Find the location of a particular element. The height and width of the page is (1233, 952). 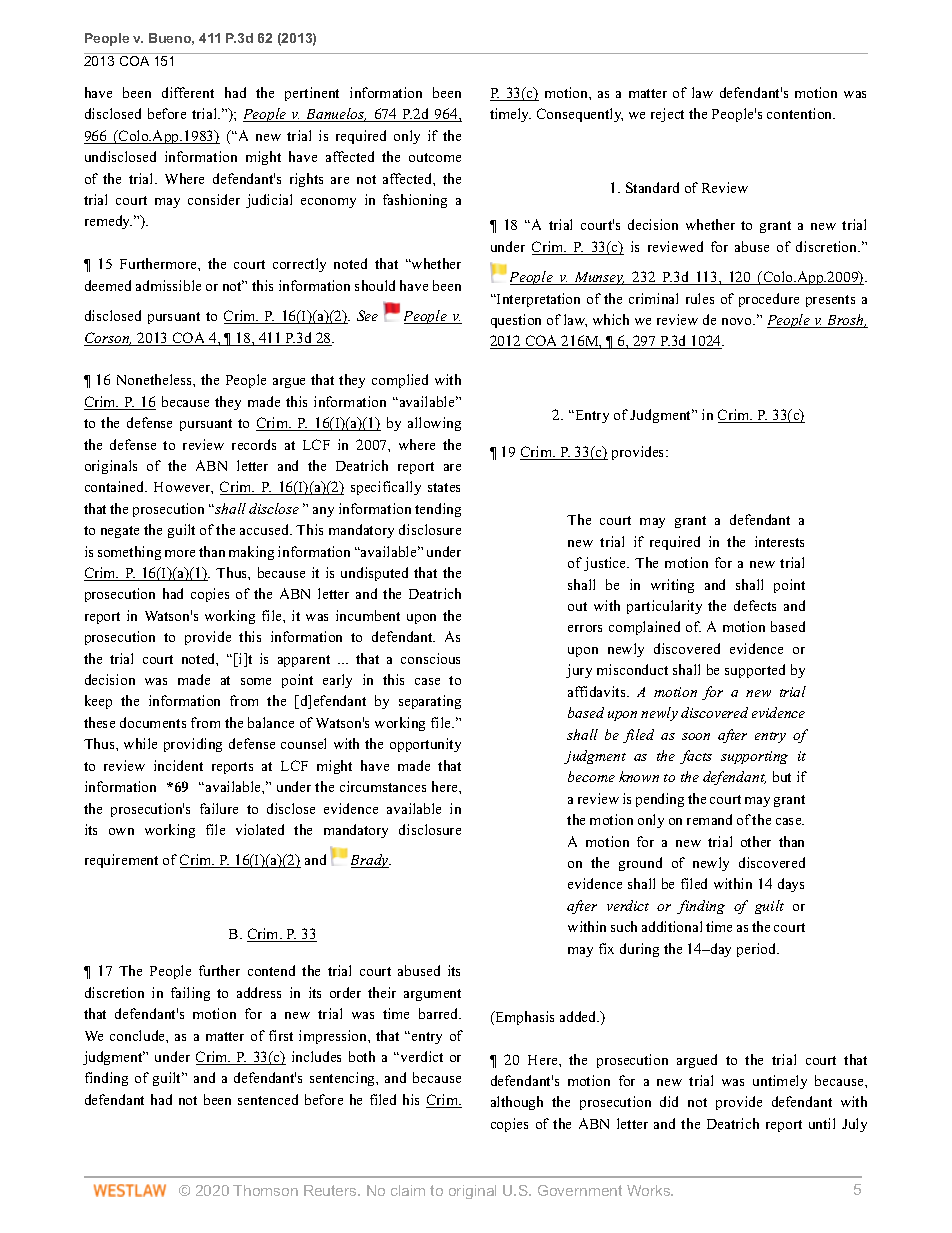

conscious is located at coordinates (430, 658).
